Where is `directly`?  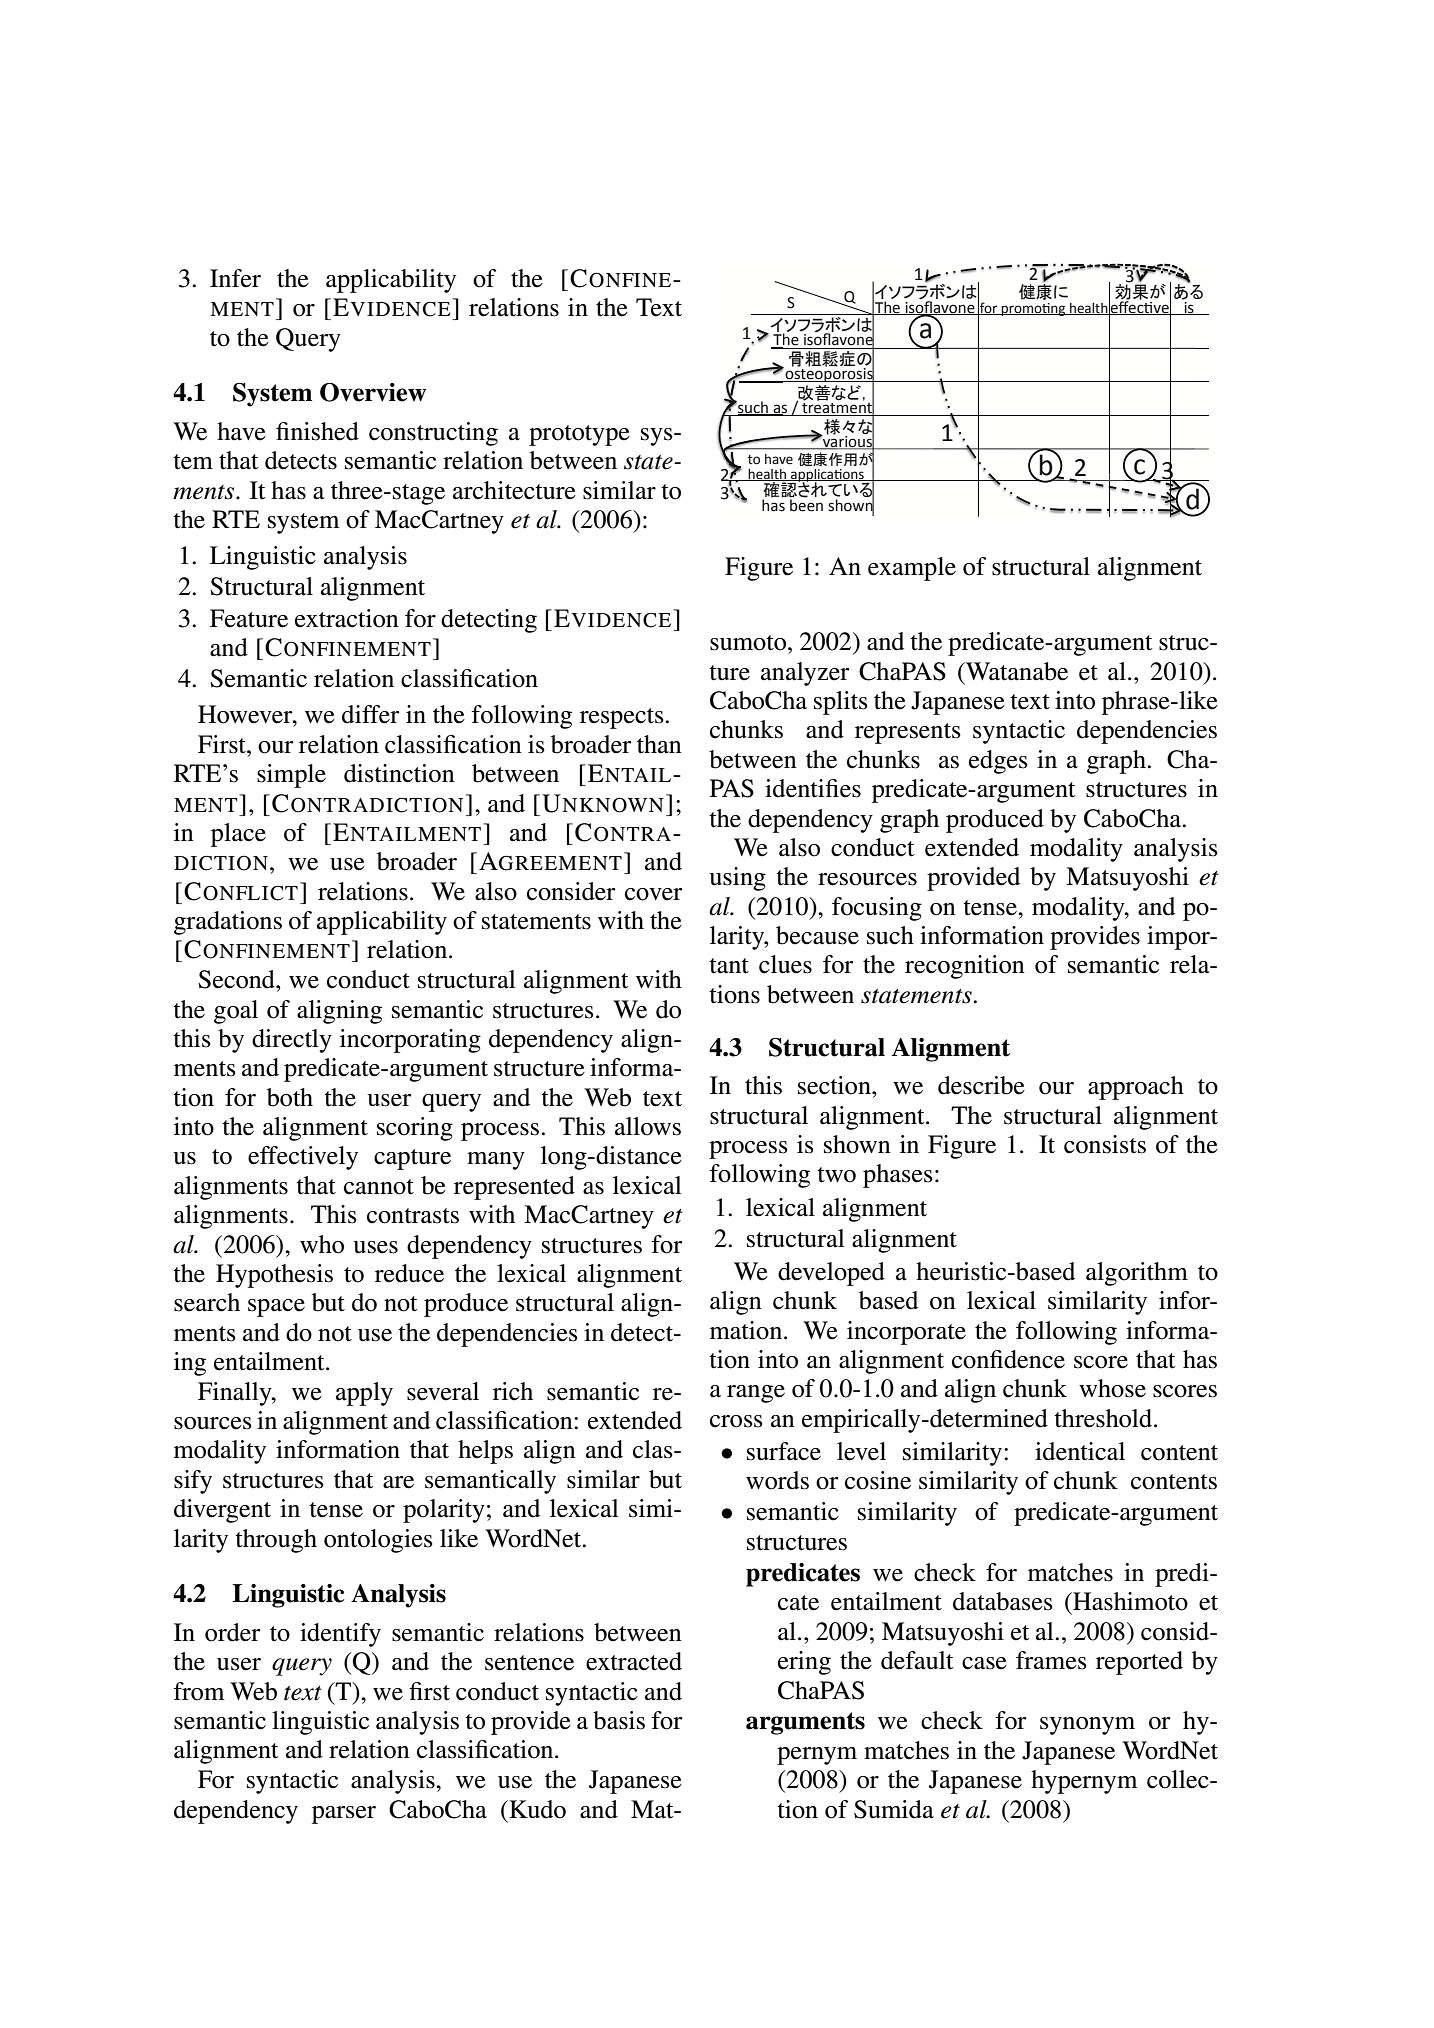 directly is located at coordinates (292, 1041).
